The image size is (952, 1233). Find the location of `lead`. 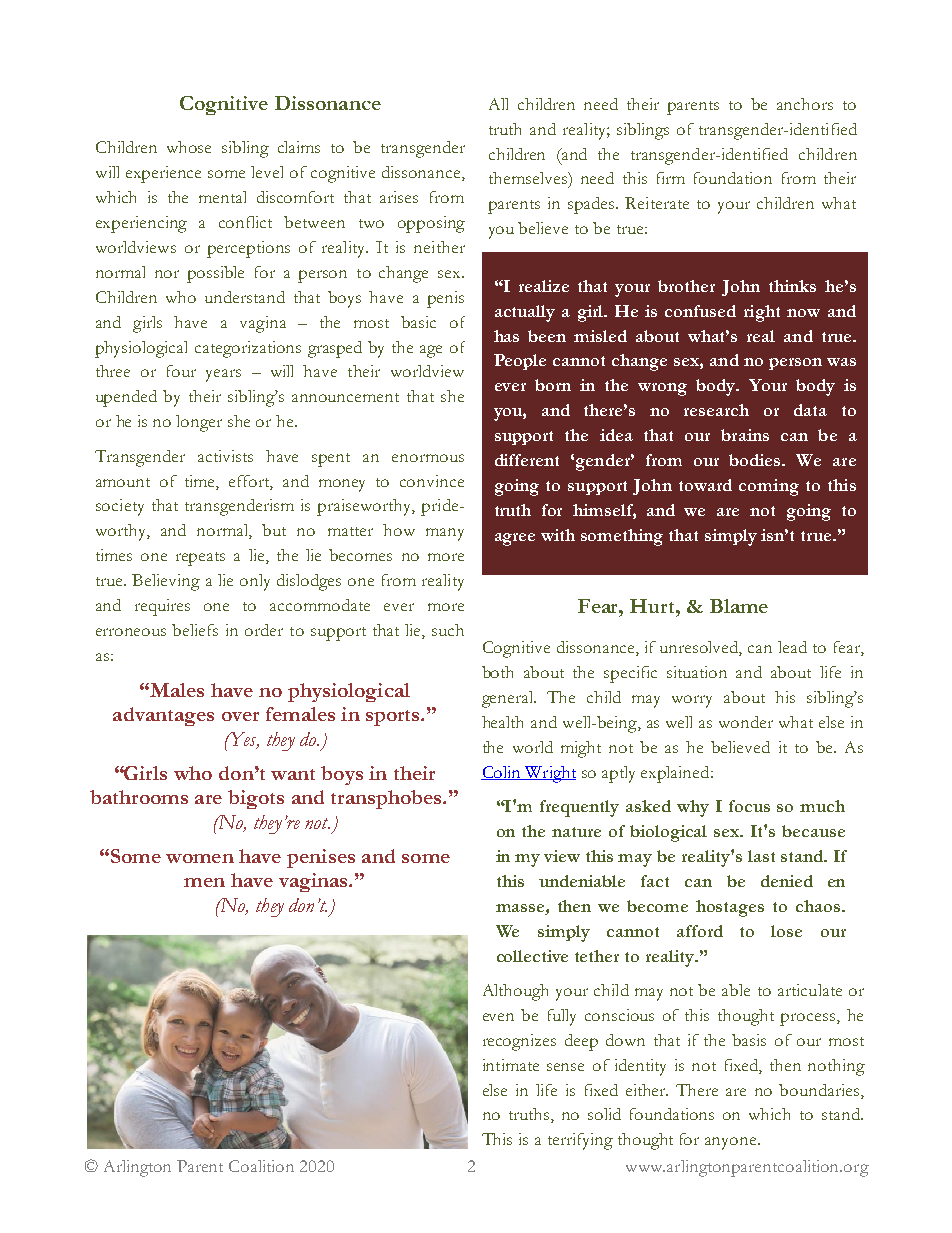

lead is located at coordinates (792, 647).
